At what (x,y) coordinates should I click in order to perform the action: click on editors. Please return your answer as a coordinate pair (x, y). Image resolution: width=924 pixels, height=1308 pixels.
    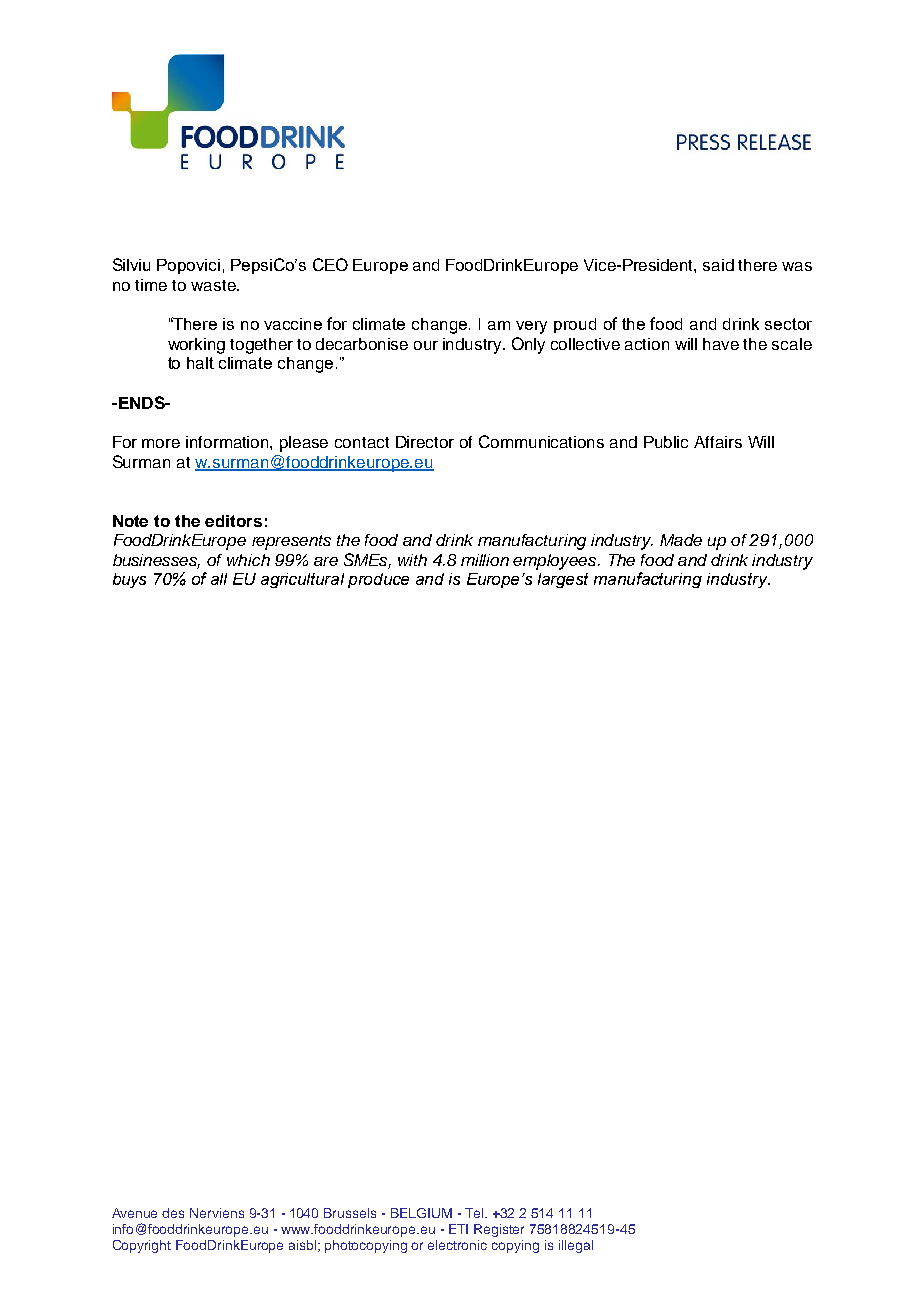
    Looking at the image, I should click on (233, 521).
